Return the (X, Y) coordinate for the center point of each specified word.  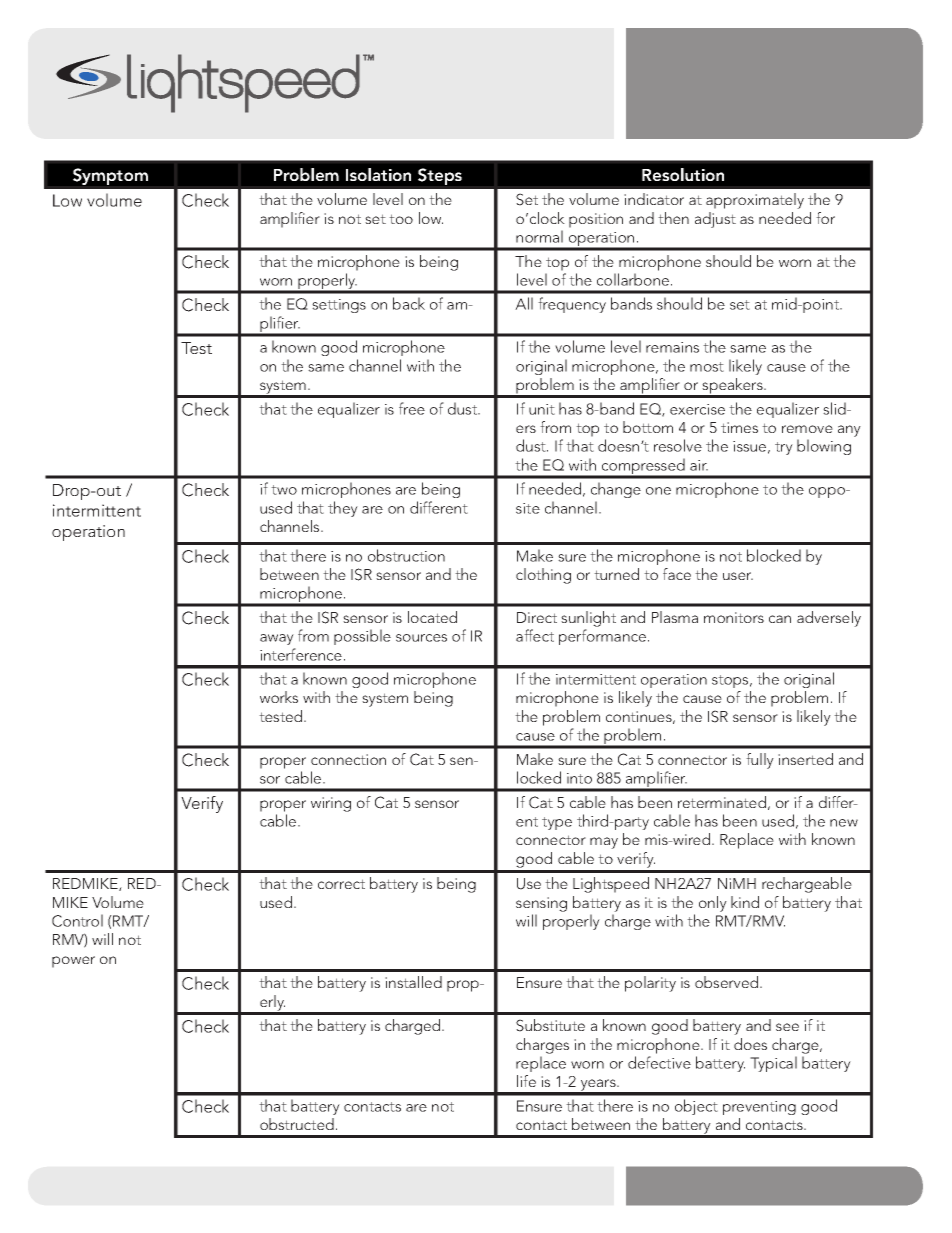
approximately (755, 201)
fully (760, 761)
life (526, 1081)
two (284, 490)
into (579, 778)
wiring (331, 804)
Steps (440, 176)
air (699, 465)
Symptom (110, 176)
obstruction (406, 555)
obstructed (297, 1124)
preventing (759, 1108)
